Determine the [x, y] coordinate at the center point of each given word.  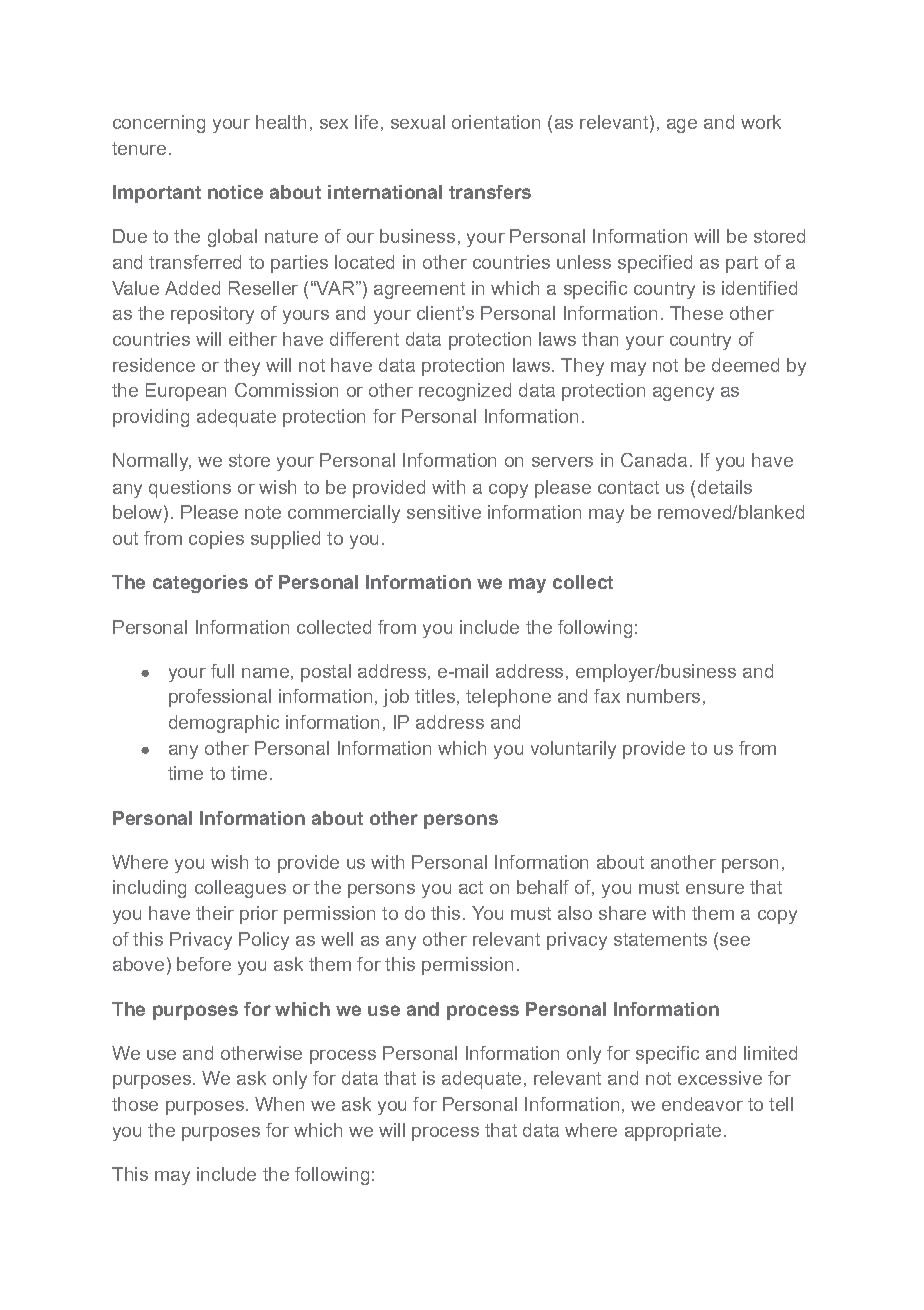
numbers [663, 696]
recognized [465, 392]
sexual [418, 122]
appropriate [673, 1132]
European [186, 392]
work [761, 122]
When [279, 1104]
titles [435, 696]
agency [683, 394]
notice [235, 192]
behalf [543, 887]
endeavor [702, 1104]
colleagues [240, 889]
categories [200, 584]
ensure [715, 889]
